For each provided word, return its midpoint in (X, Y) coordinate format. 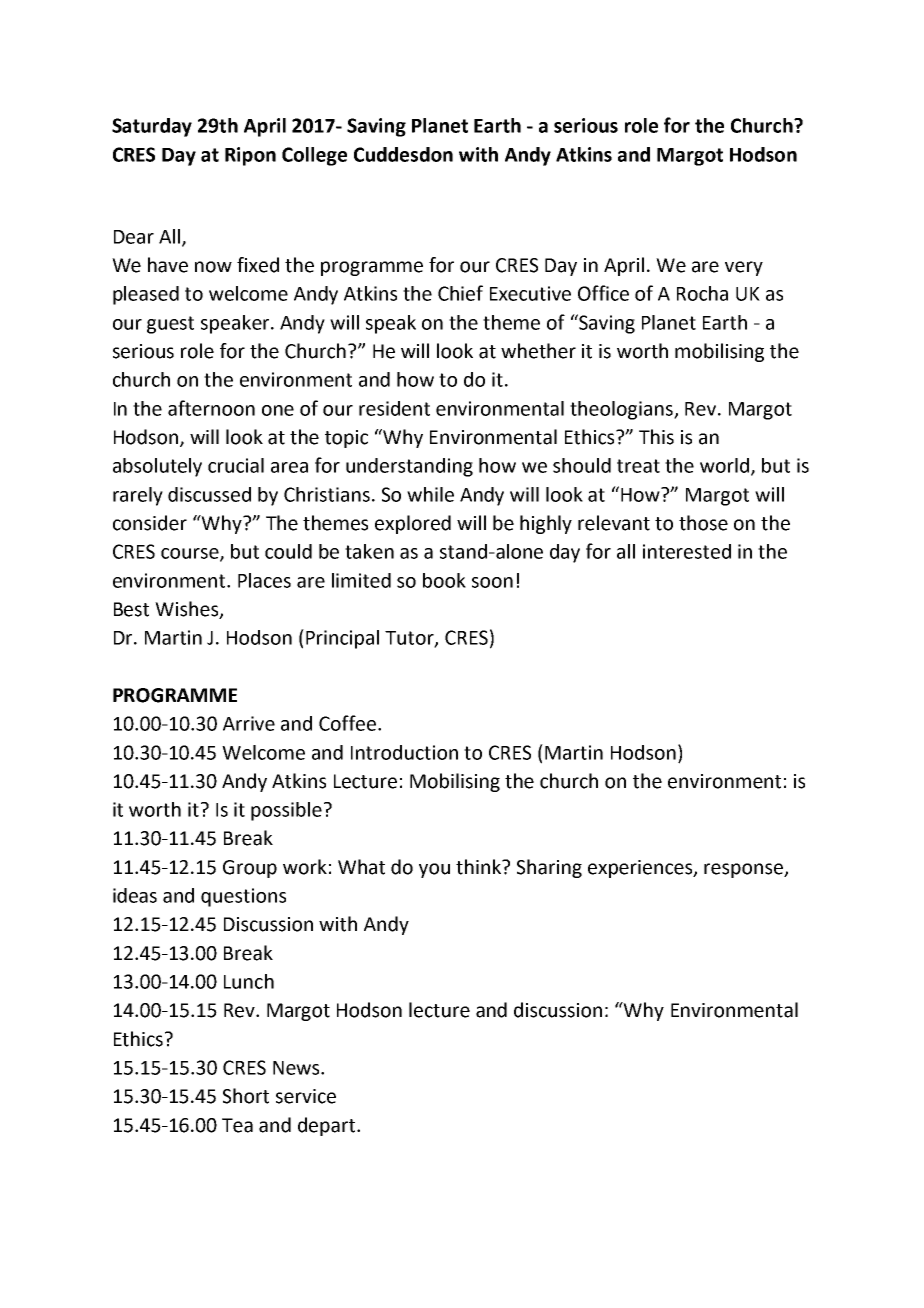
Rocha (702, 293)
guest (170, 325)
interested (687, 551)
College (314, 156)
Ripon (250, 156)
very (744, 268)
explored (413, 524)
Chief (460, 293)
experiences (641, 869)
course (191, 554)
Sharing (549, 868)
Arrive (249, 723)
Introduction (404, 752)
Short (246, 1096)
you (434, 870)
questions (243, 897)
